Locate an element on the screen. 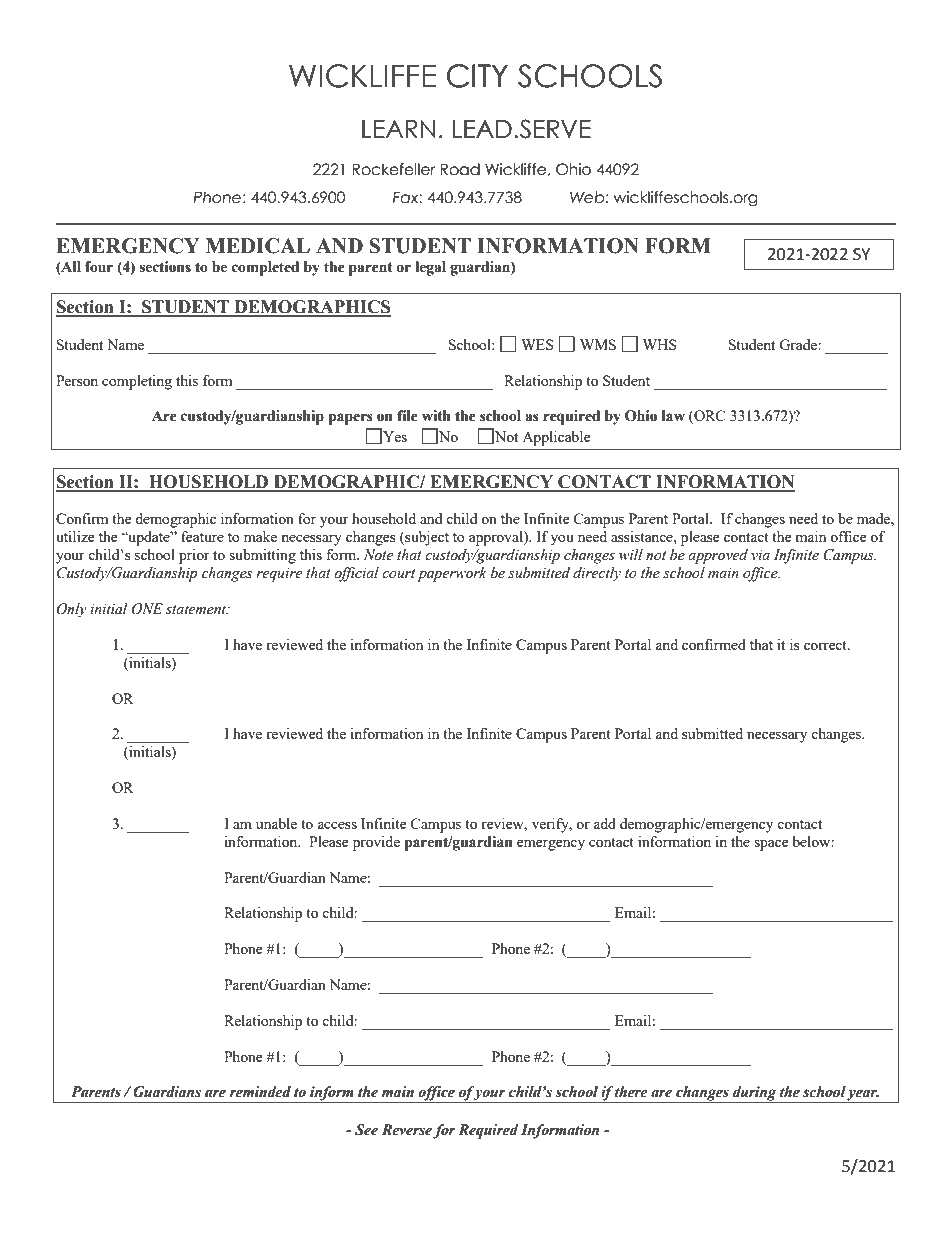 The height and width of the screenshot is (1233, 952). unable is located at coordinates (276, 823).
